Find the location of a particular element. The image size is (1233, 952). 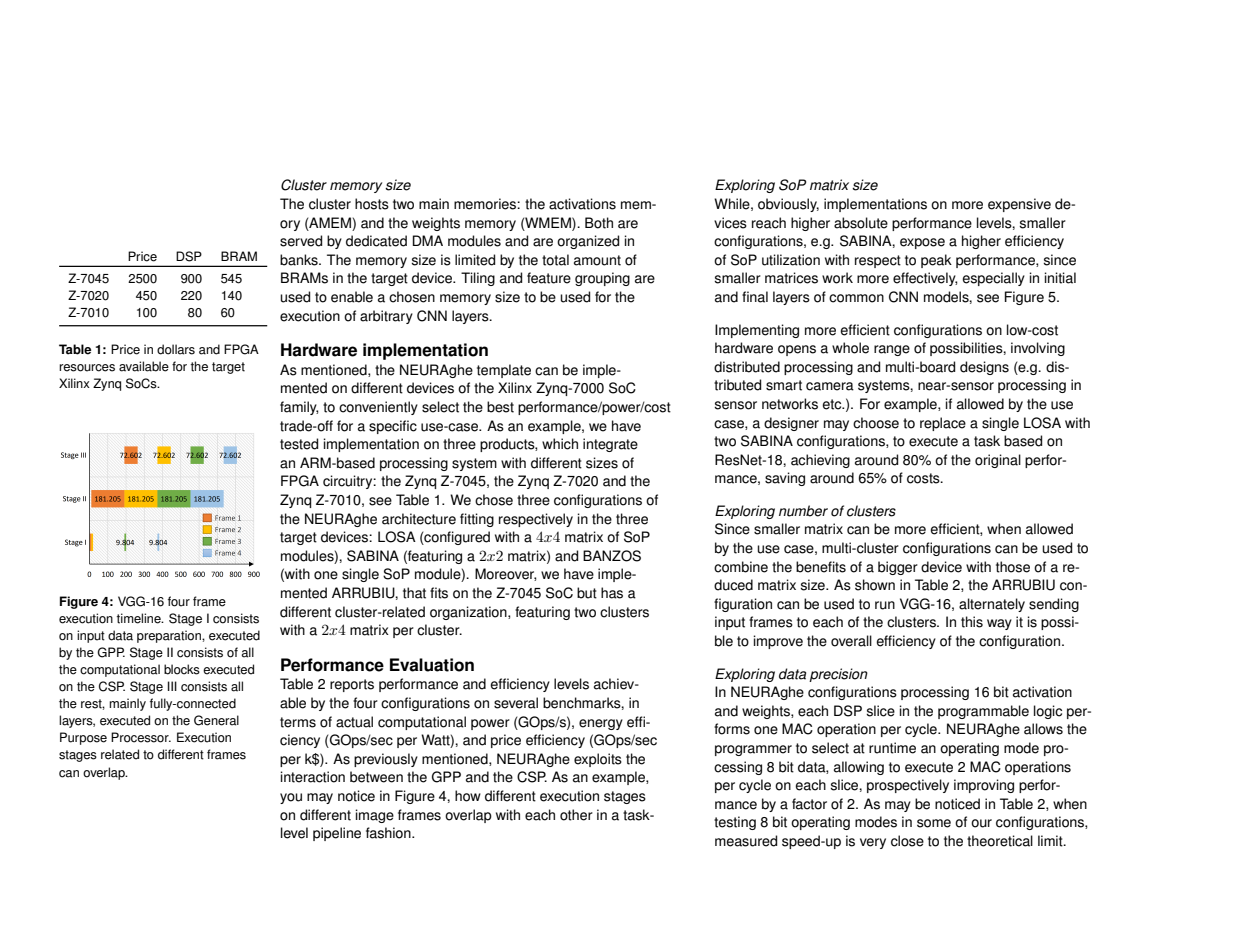

family is located at coordinates (299, 408).
